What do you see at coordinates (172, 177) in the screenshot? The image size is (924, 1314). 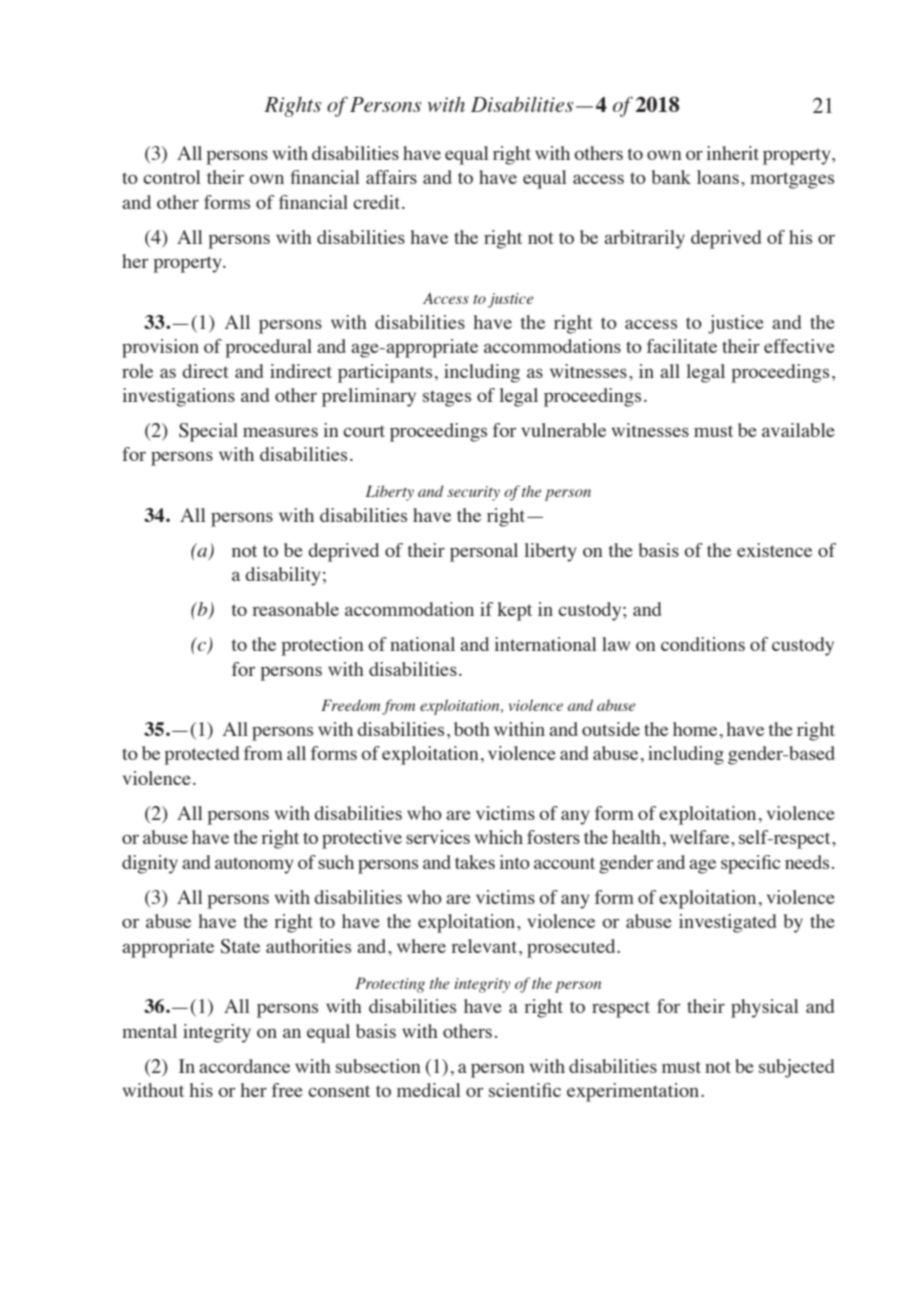 I see `control` at bounding box center [172, 177].
